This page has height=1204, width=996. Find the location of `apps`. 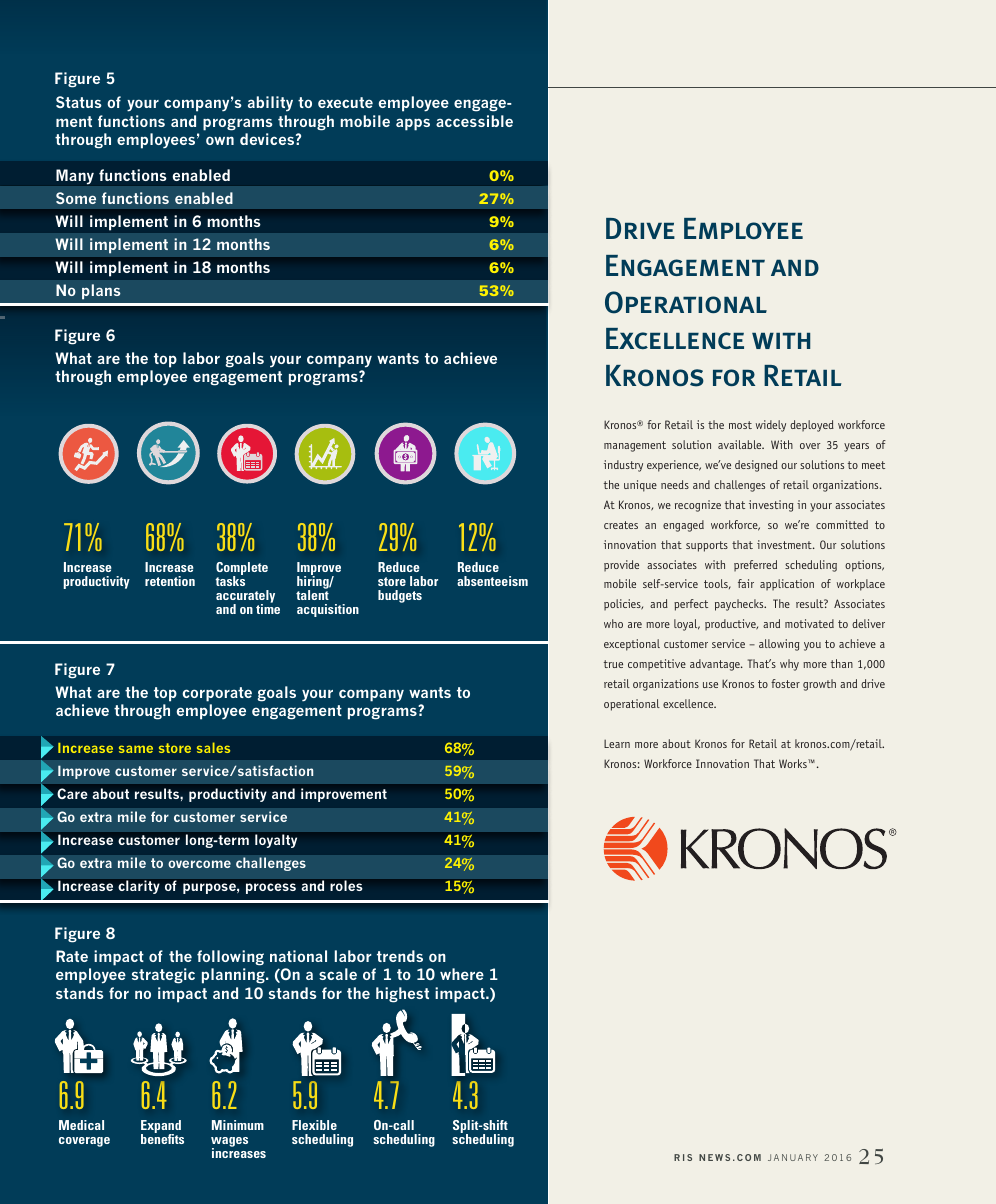

apps is located at coordinates (413, 124).
